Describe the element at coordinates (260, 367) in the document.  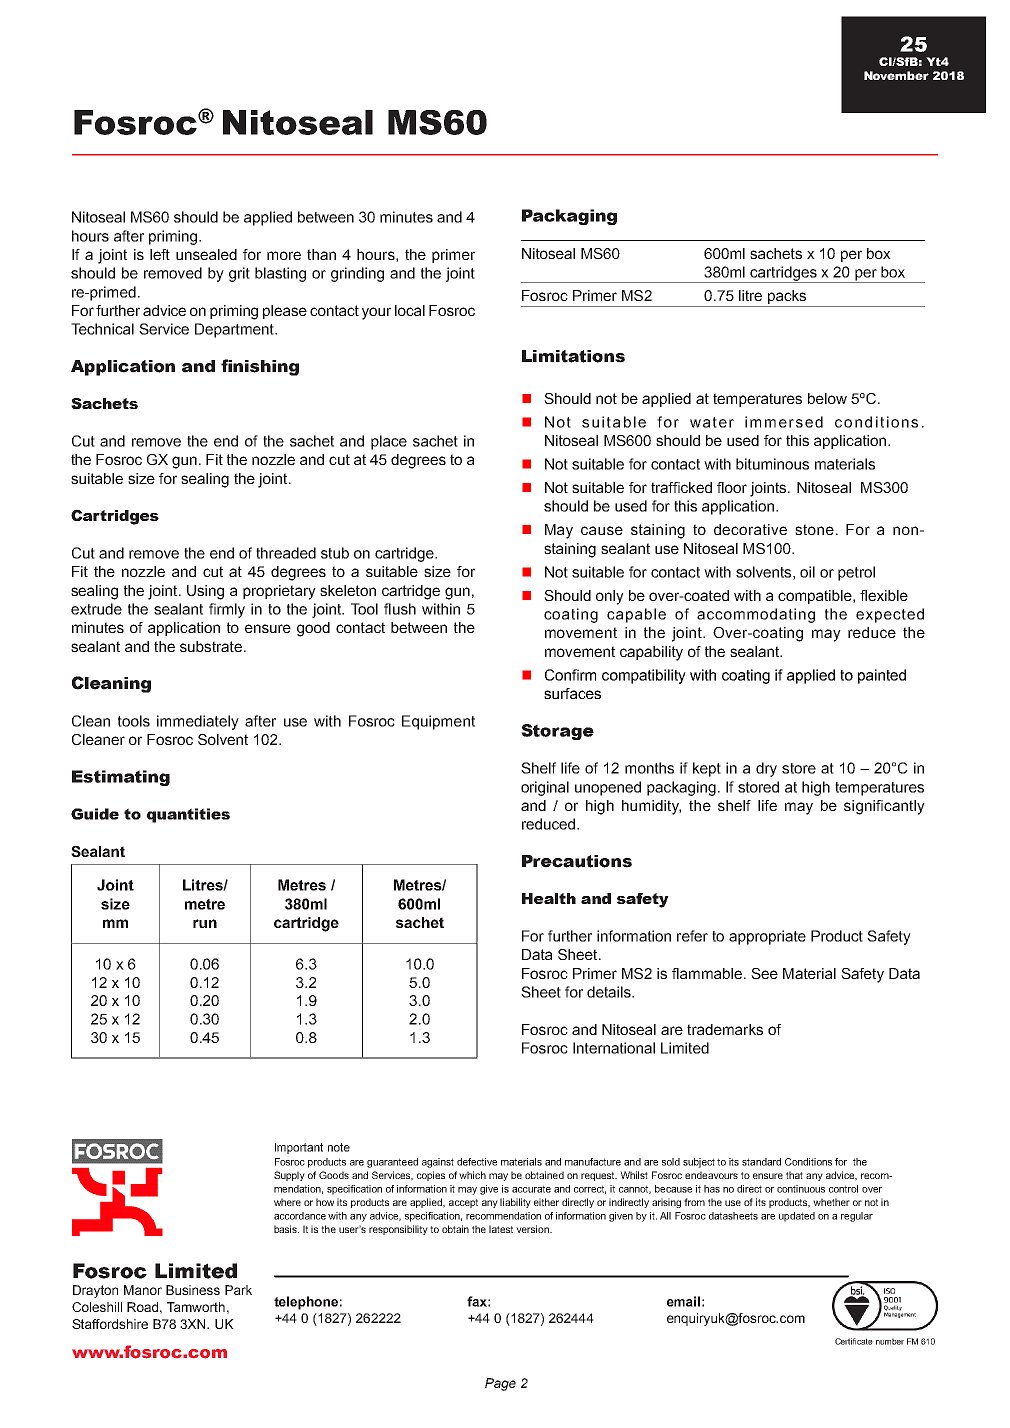
I see `finishing` at that location.
